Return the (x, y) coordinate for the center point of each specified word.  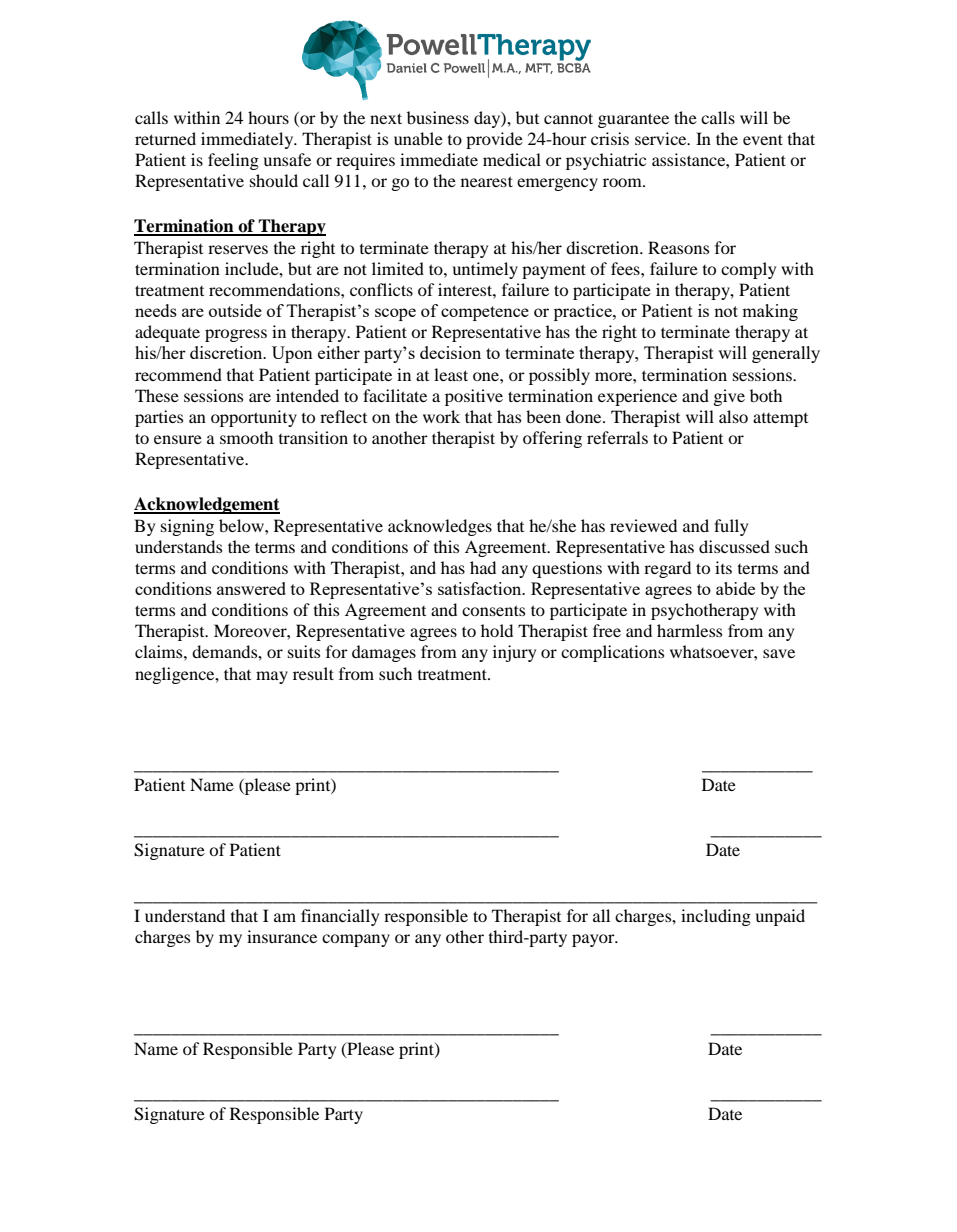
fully (731, 527)
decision (450, 352)
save (779, 653)
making (770, 312)
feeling (233, 161)
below (242, 525)
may (272, 677)
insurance (282, 936)
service (662, 138)
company (356, 940)
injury (514, 653)
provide (494, 140)
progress (236, 335)
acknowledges (440, 527)
